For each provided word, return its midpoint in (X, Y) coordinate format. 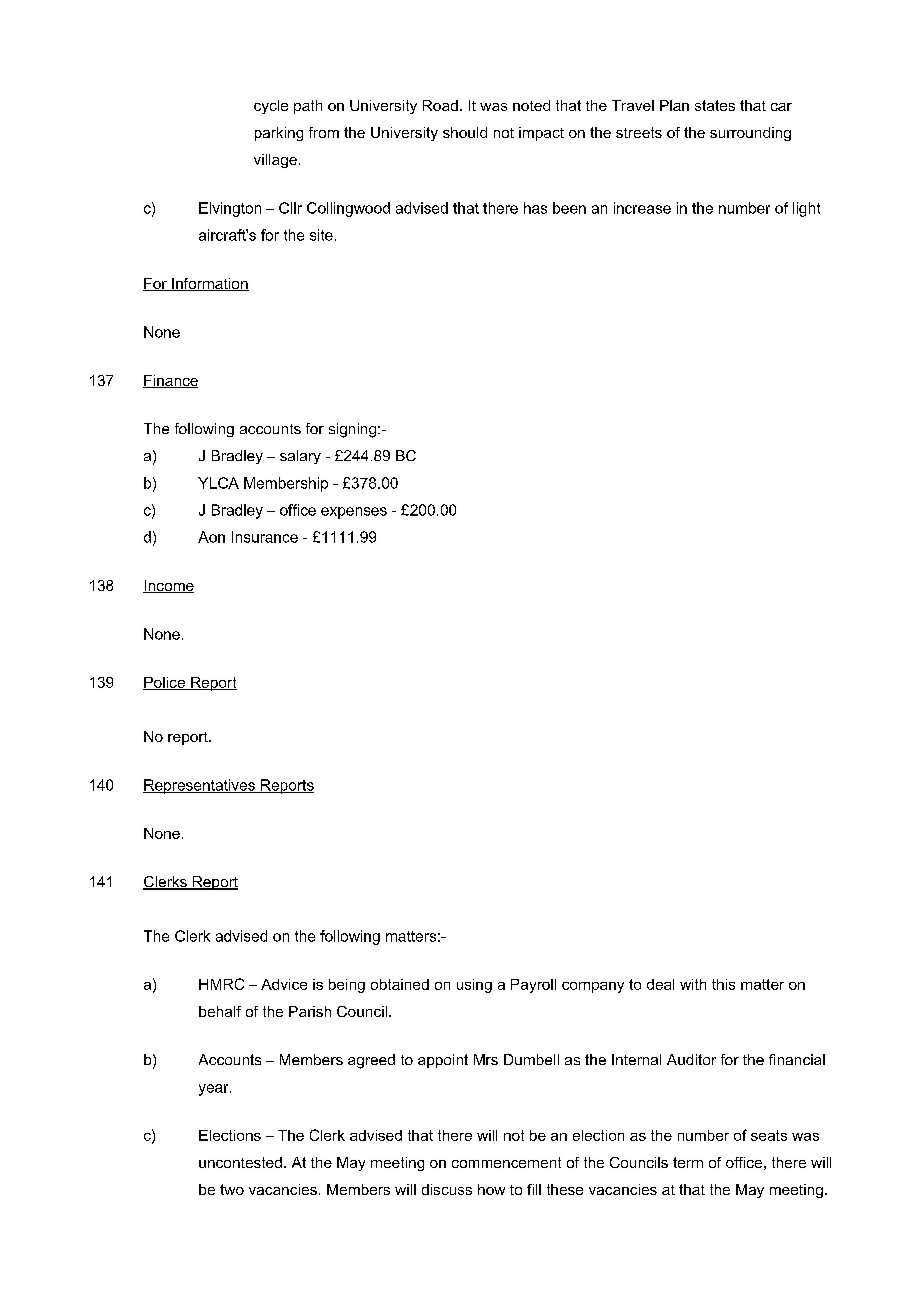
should (465, 132)
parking (279, 134)
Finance (170, 381)
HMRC (221, 984)
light (806, 209)
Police (165, 683)
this (723, 984)
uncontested (240, 1162)
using (474, 986)
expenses (354, 513)
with (693, 984)
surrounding (750, 134)
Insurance (265, 537)
